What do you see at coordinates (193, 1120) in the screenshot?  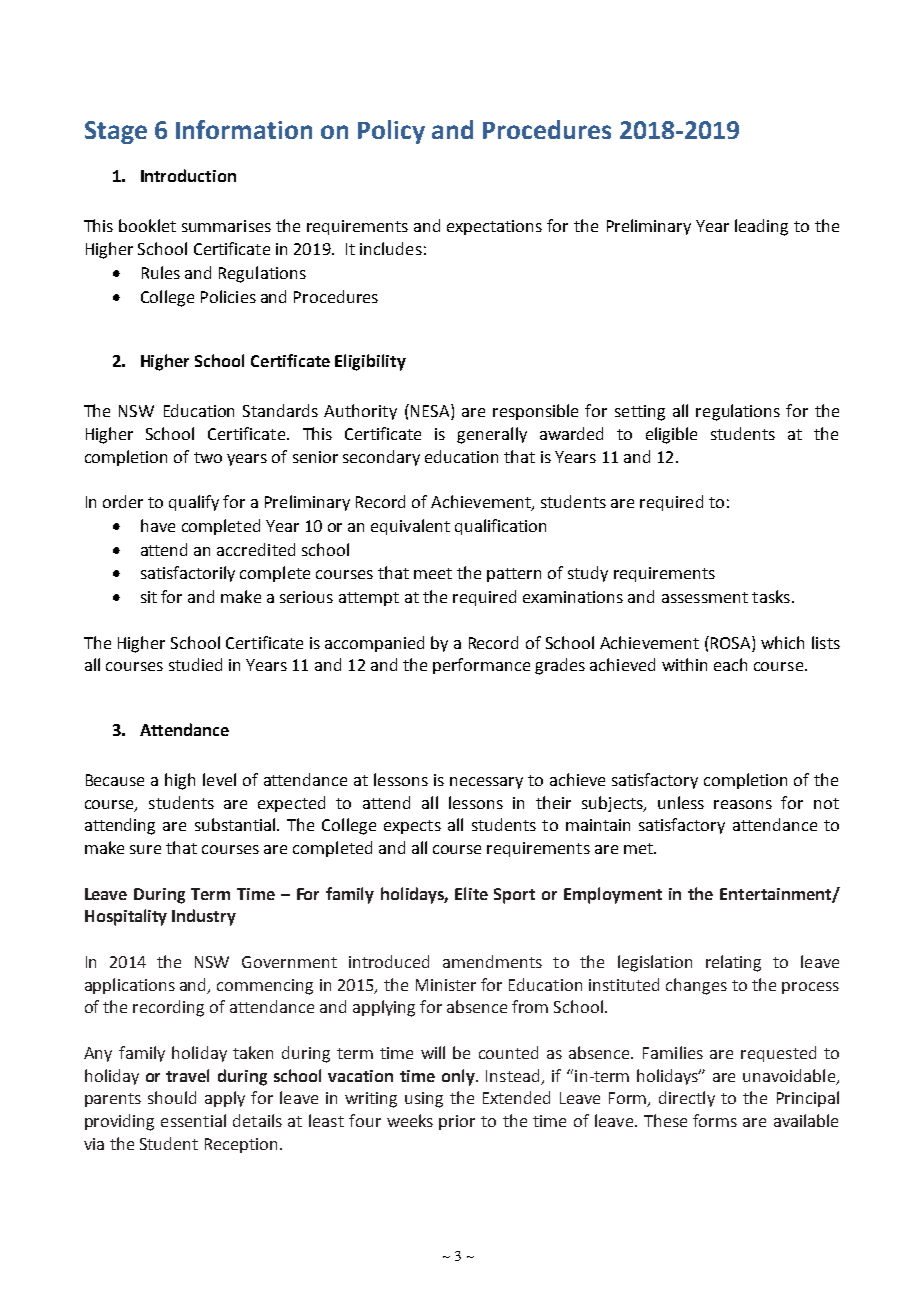 I see `essential` at bounding box center [193, 1120].
